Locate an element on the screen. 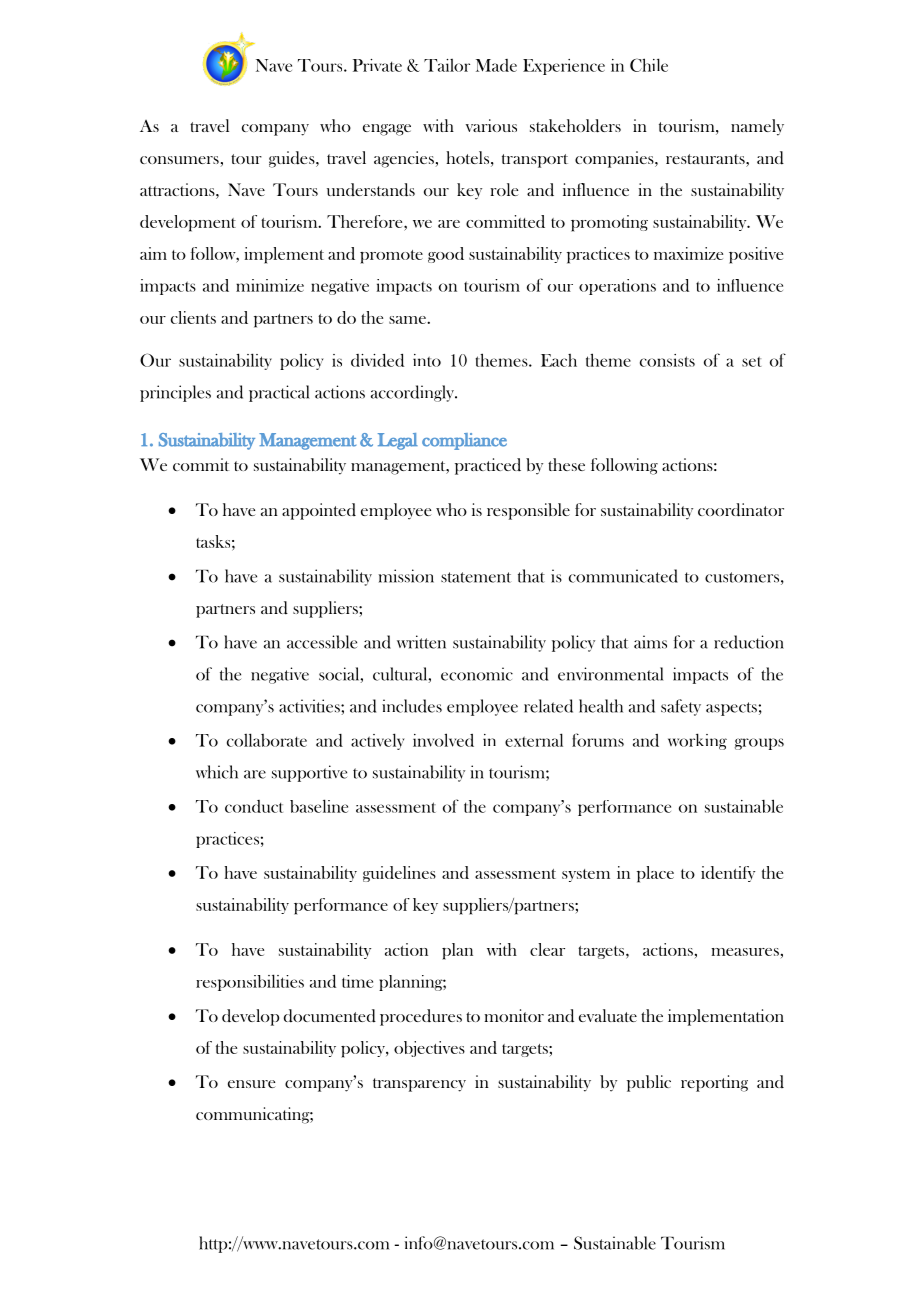  communicated is located at coordinates (623, 576).
